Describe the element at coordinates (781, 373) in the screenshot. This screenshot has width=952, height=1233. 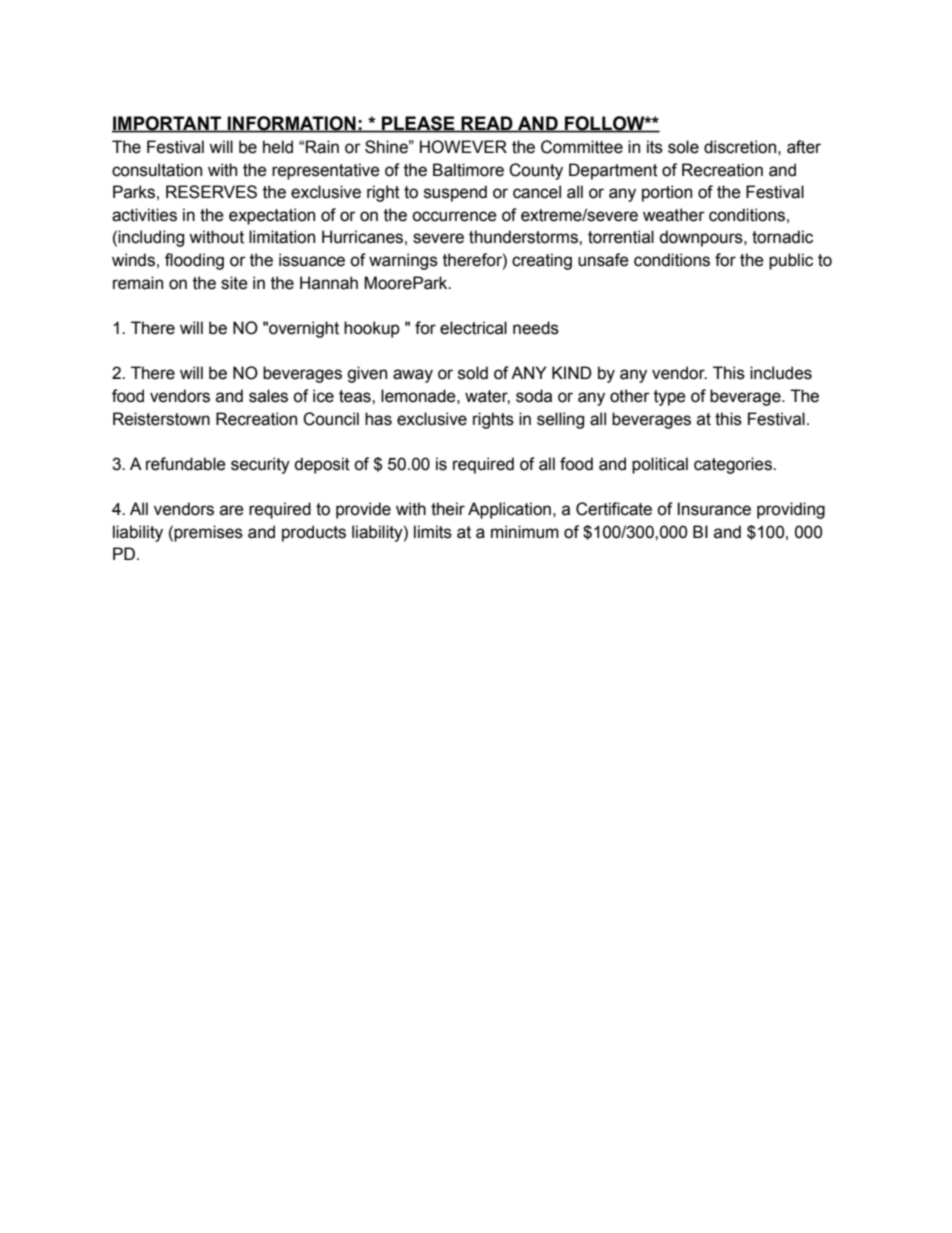
I see `includes` at that location.
